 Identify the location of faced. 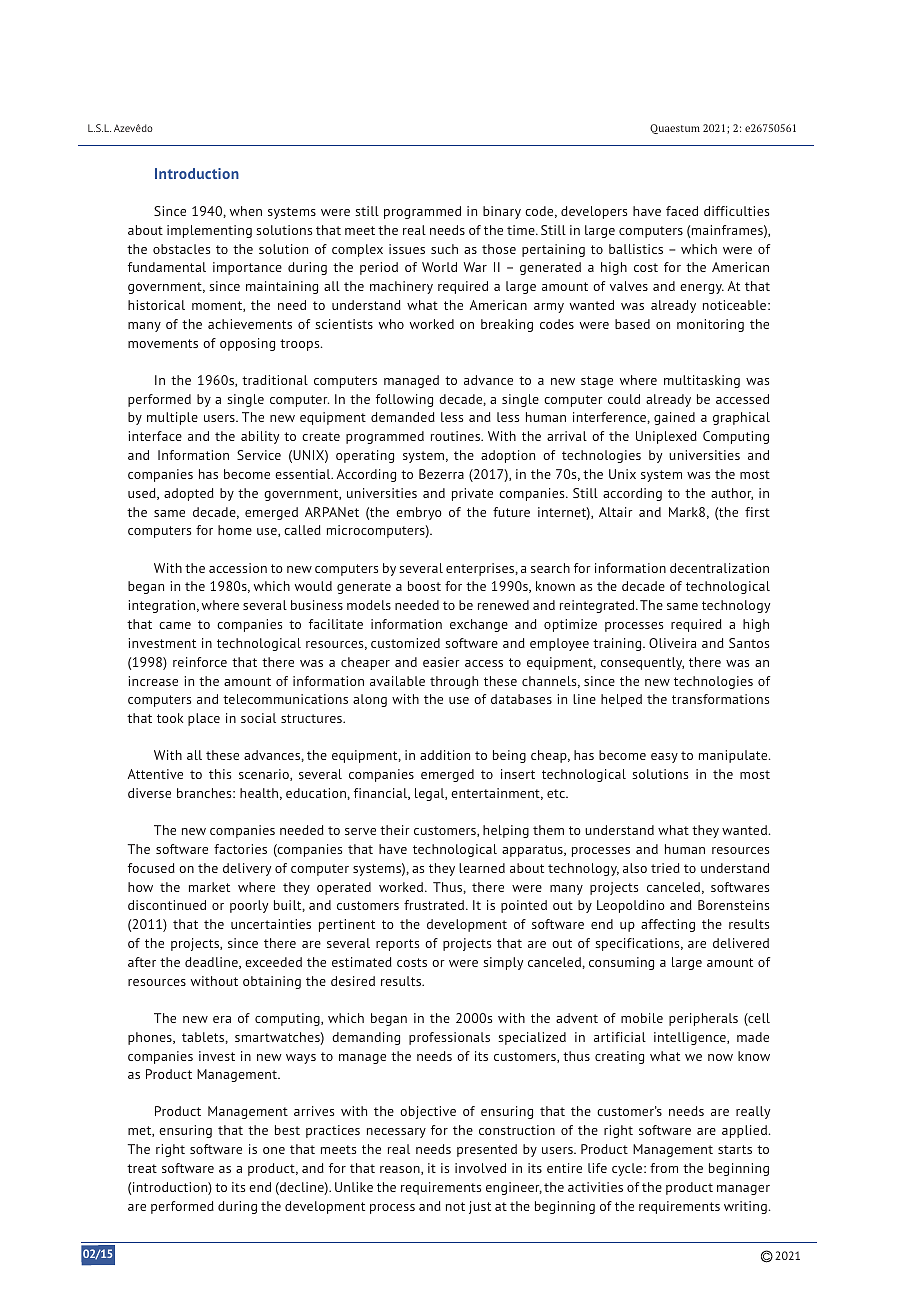
(682, 211).
